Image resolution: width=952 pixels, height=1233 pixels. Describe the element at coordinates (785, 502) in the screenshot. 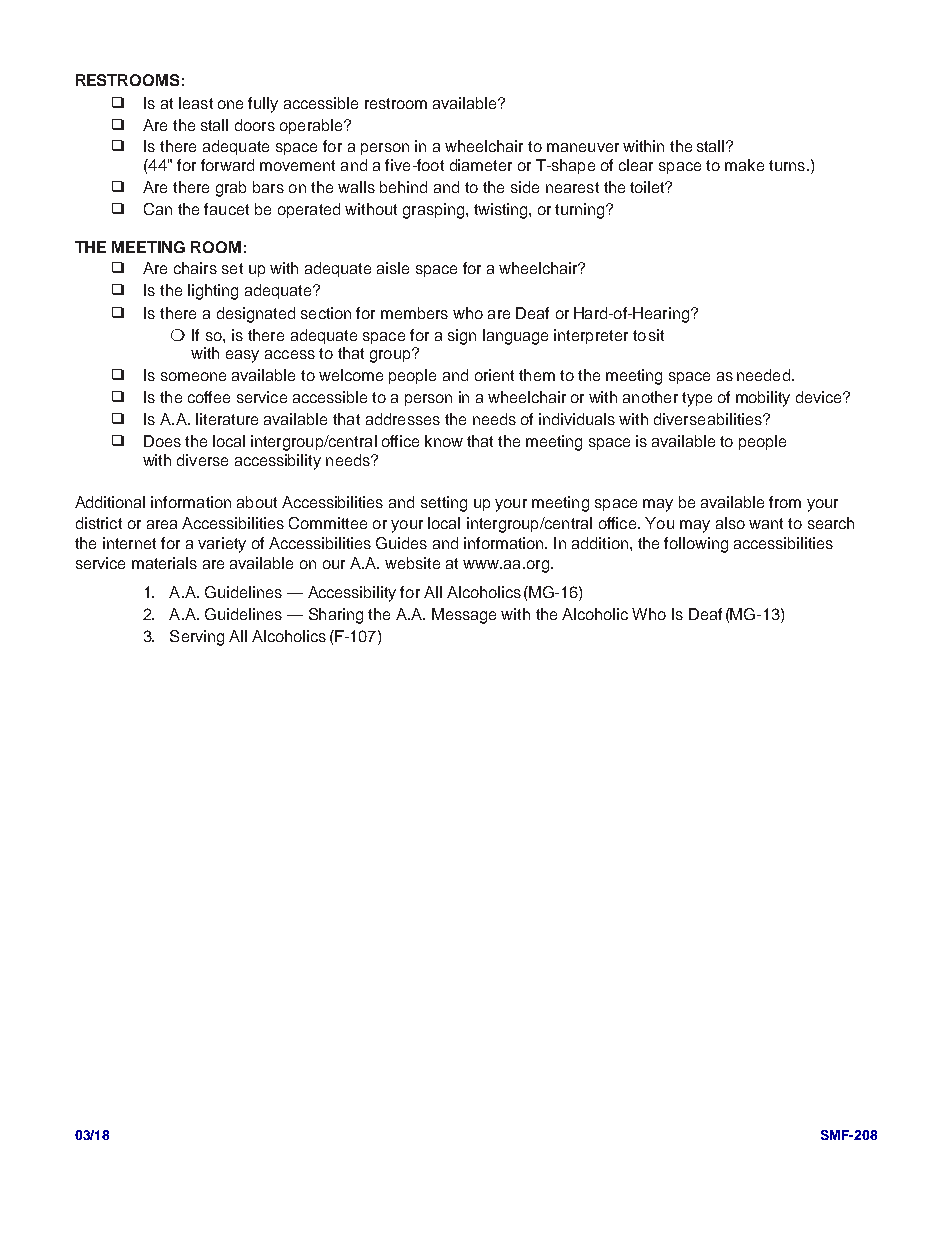

I see `from` at that location.
